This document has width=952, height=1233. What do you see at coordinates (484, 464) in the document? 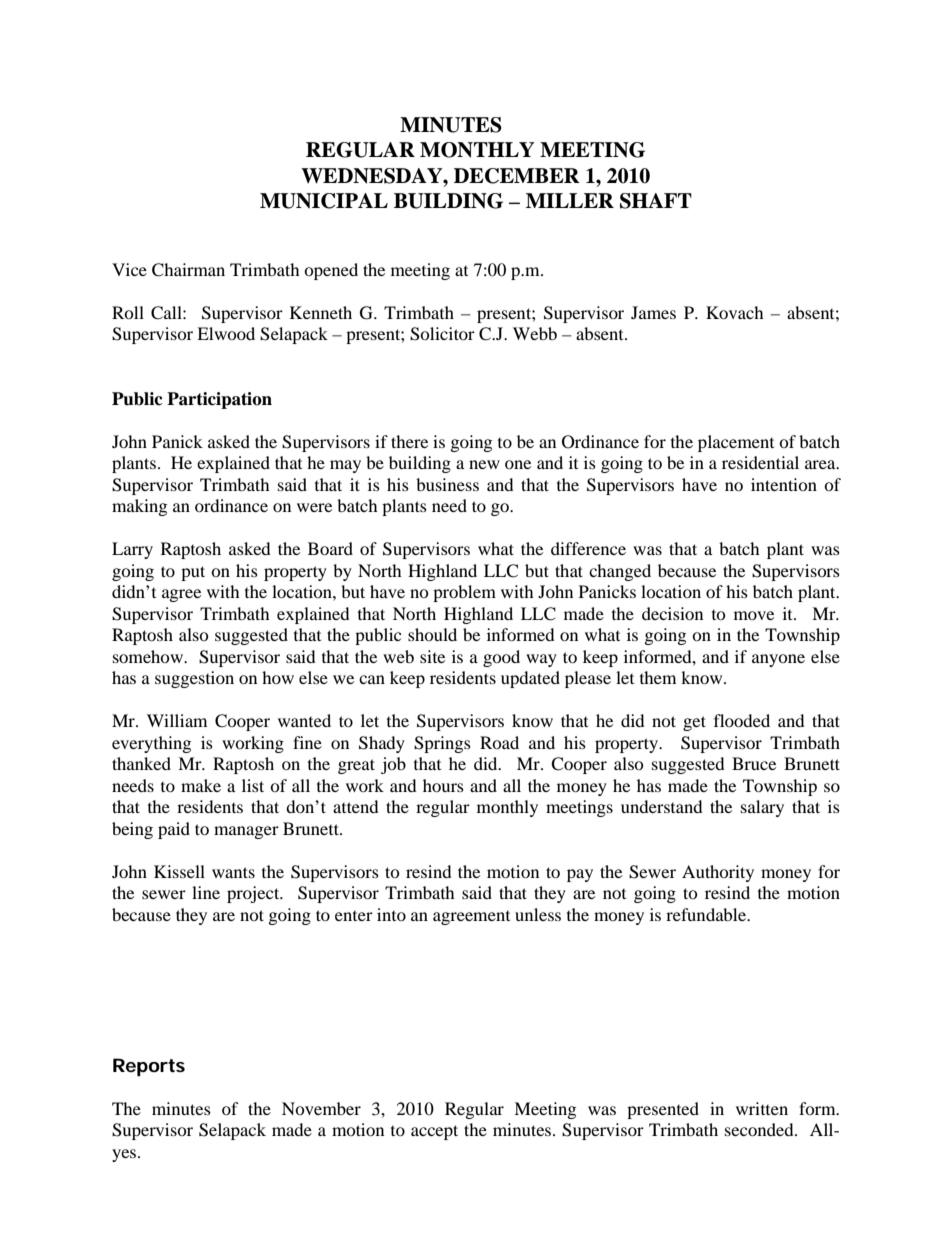
I see `new` at bounding box center [484, 464].
